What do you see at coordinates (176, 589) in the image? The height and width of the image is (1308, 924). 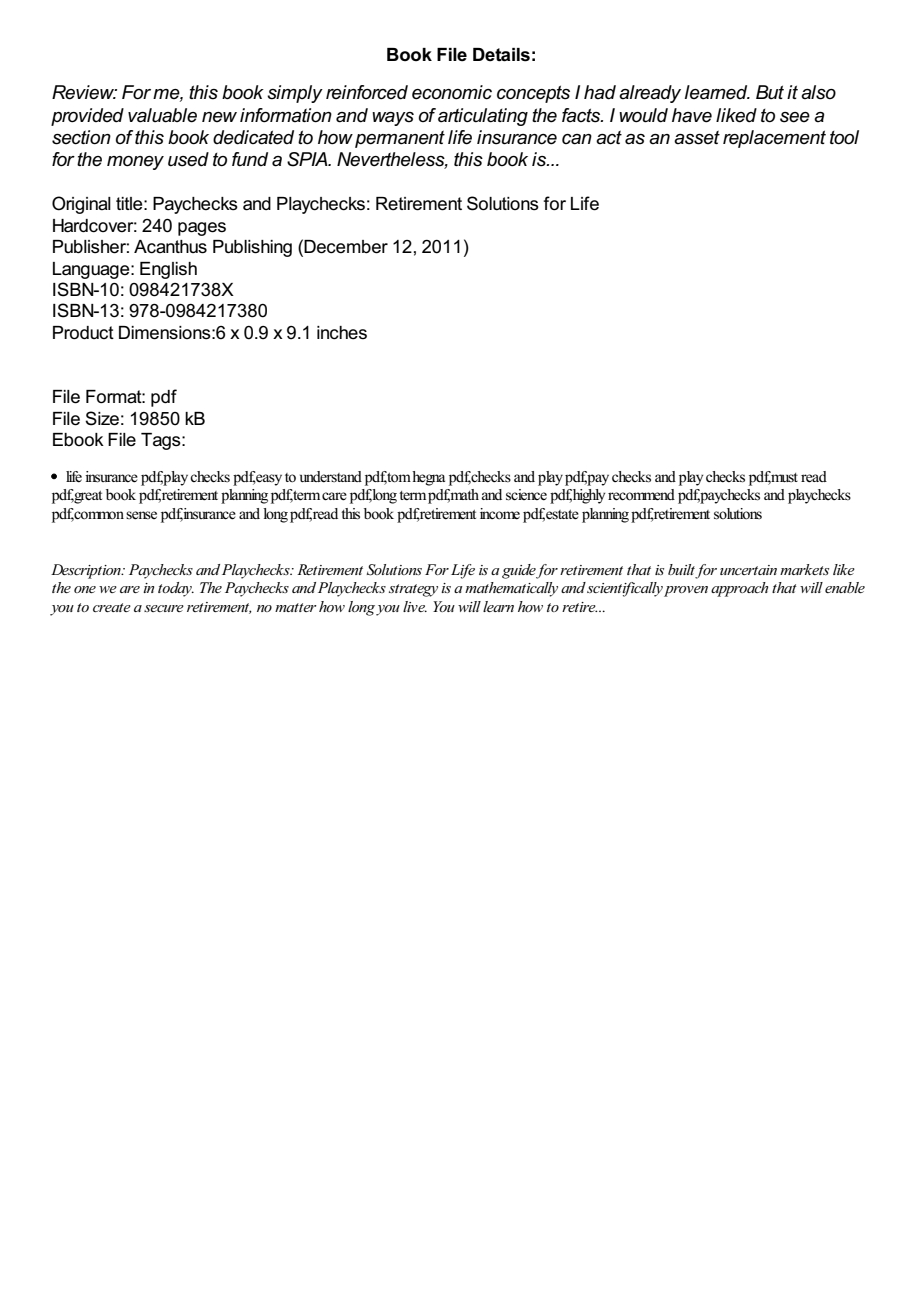 I see `today` at bounding box center [176, 589].
